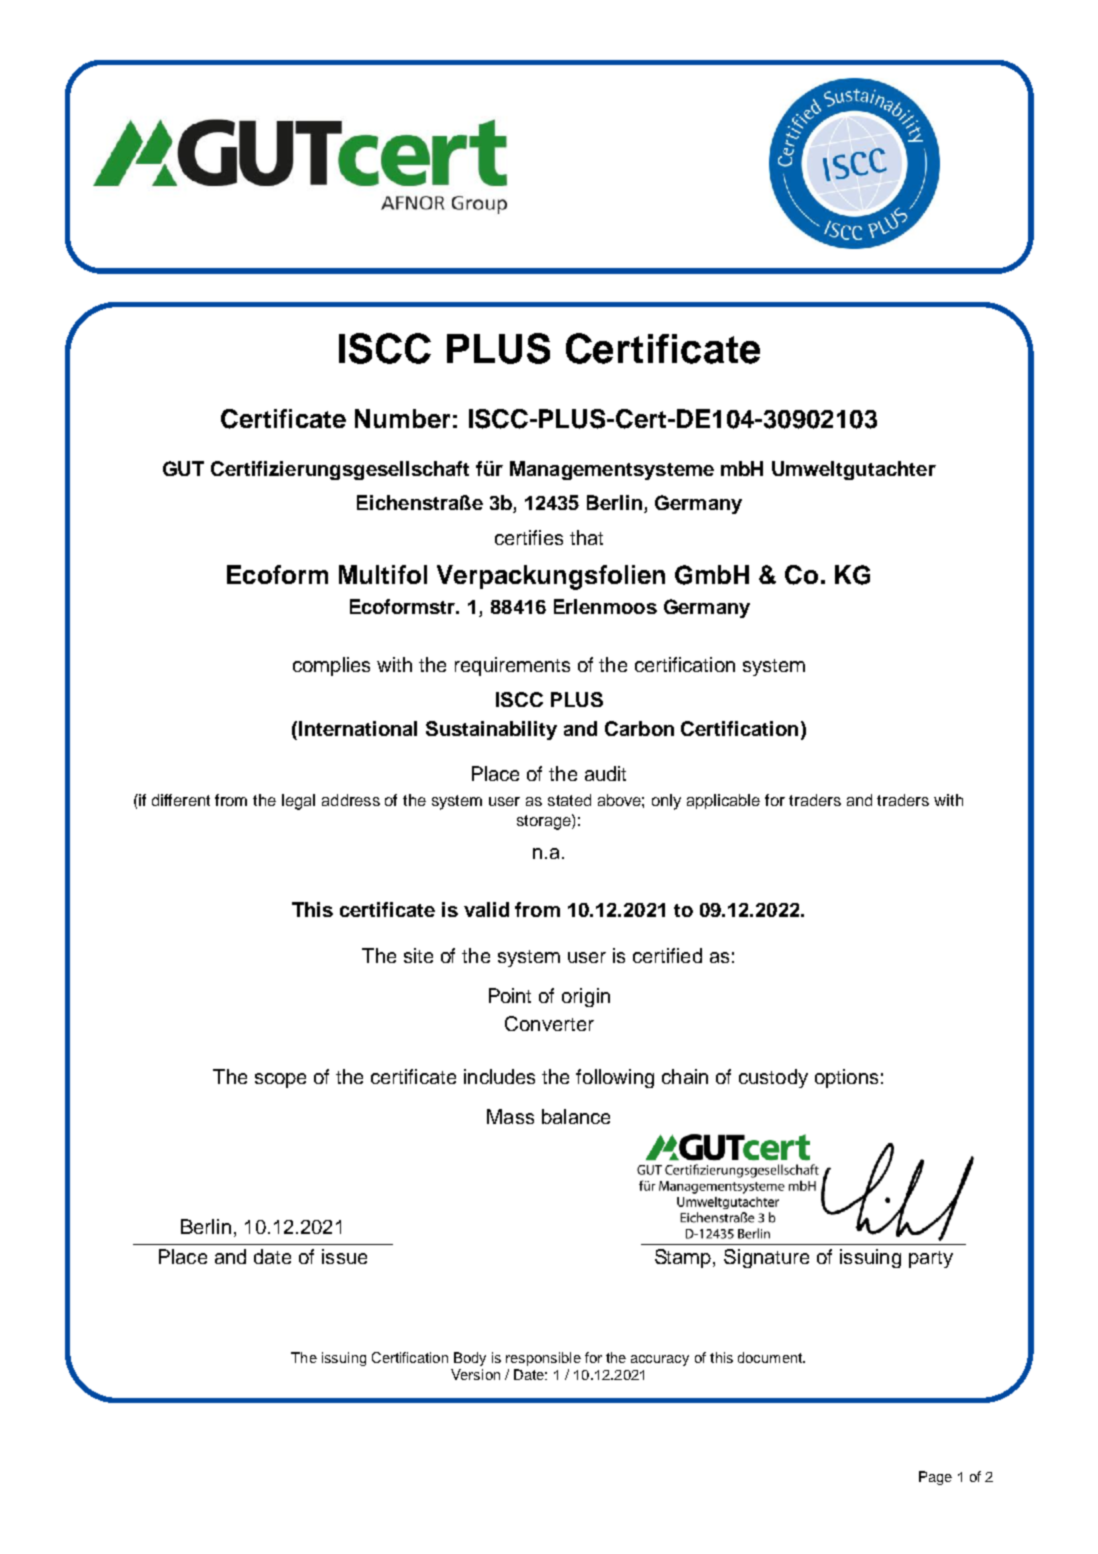  I want to click on that, so click(586, 537).
